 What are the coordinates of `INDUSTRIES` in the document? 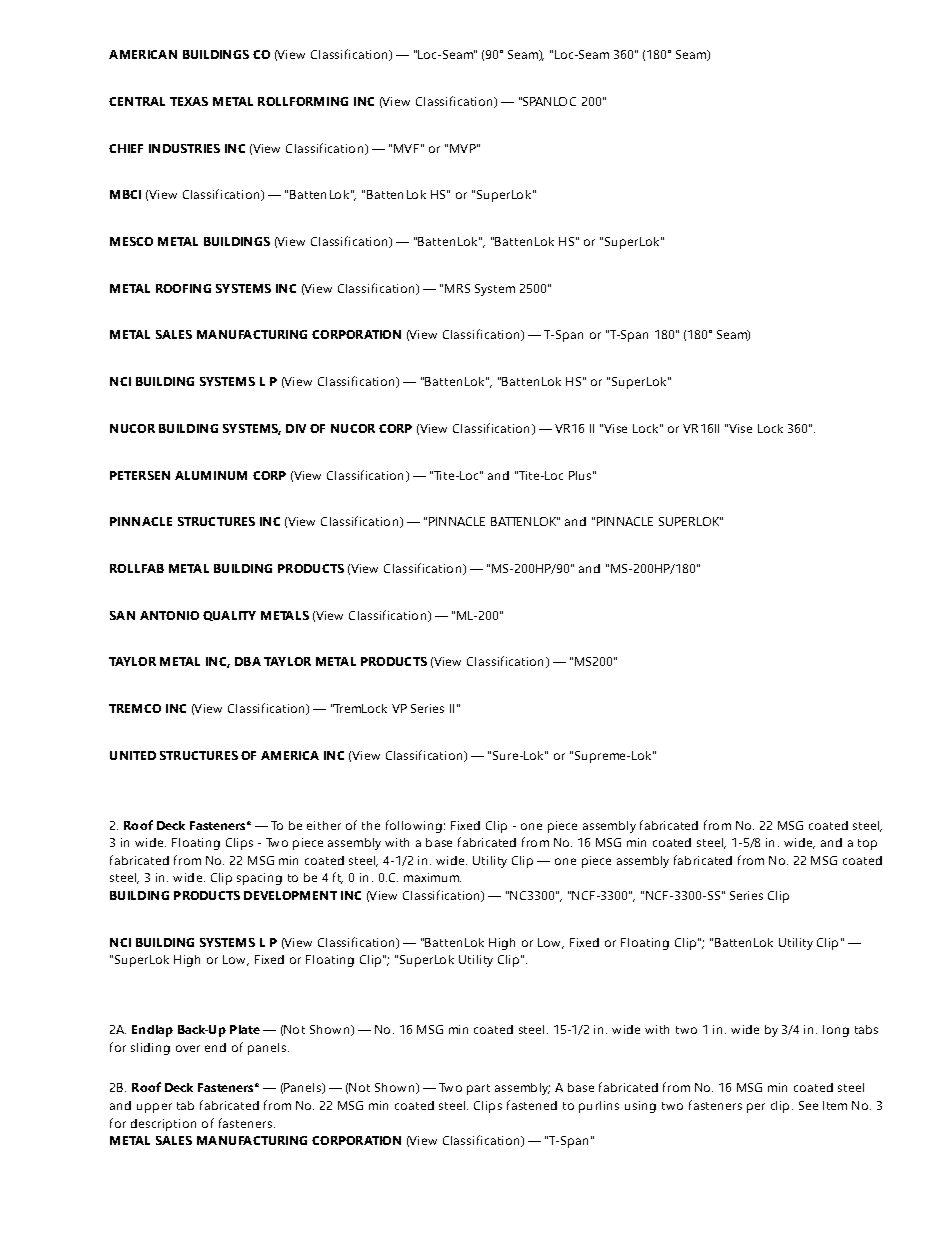 It's located at (184, 148).
